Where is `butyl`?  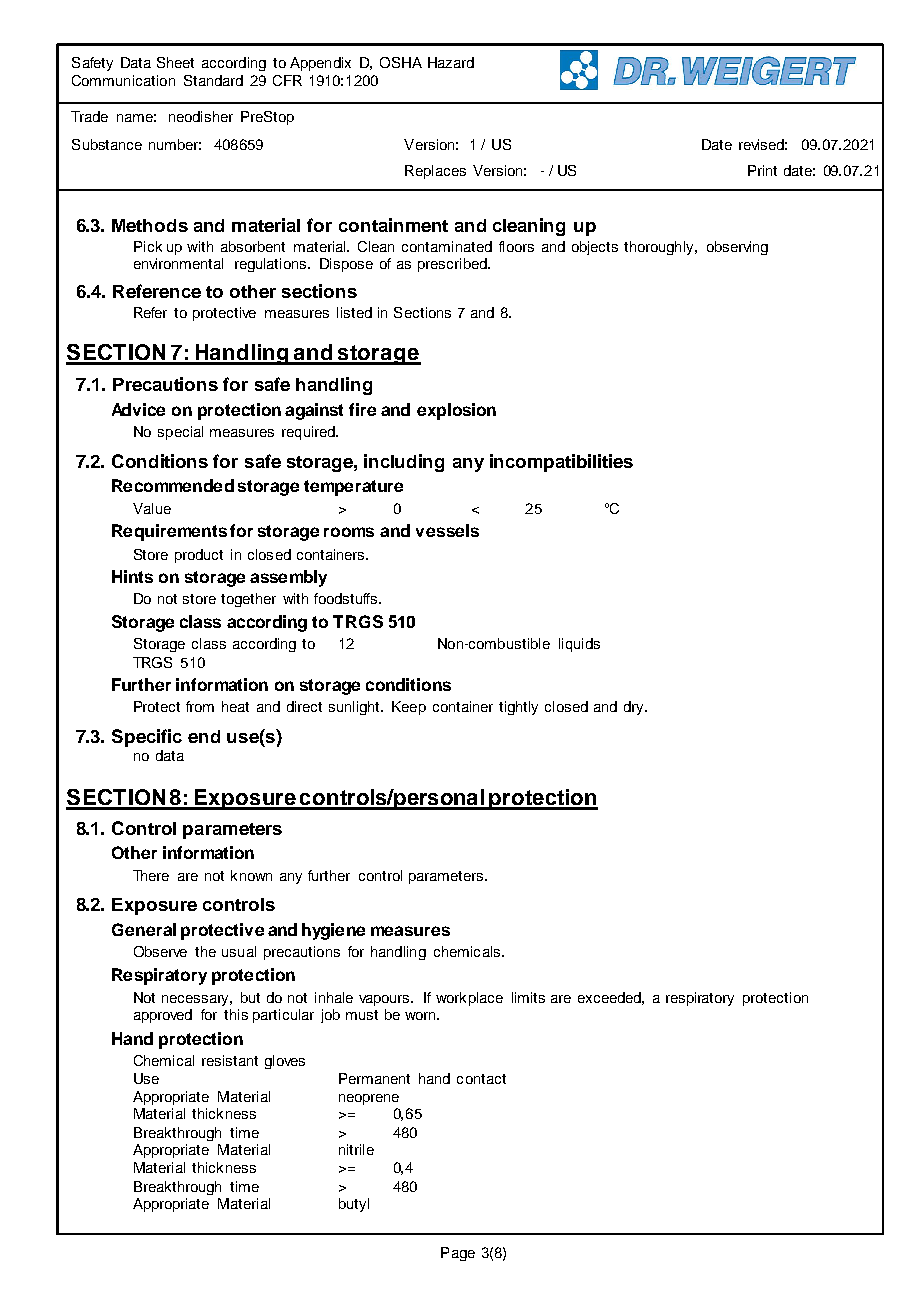
butyl is located at coordinates (354, 1205).
